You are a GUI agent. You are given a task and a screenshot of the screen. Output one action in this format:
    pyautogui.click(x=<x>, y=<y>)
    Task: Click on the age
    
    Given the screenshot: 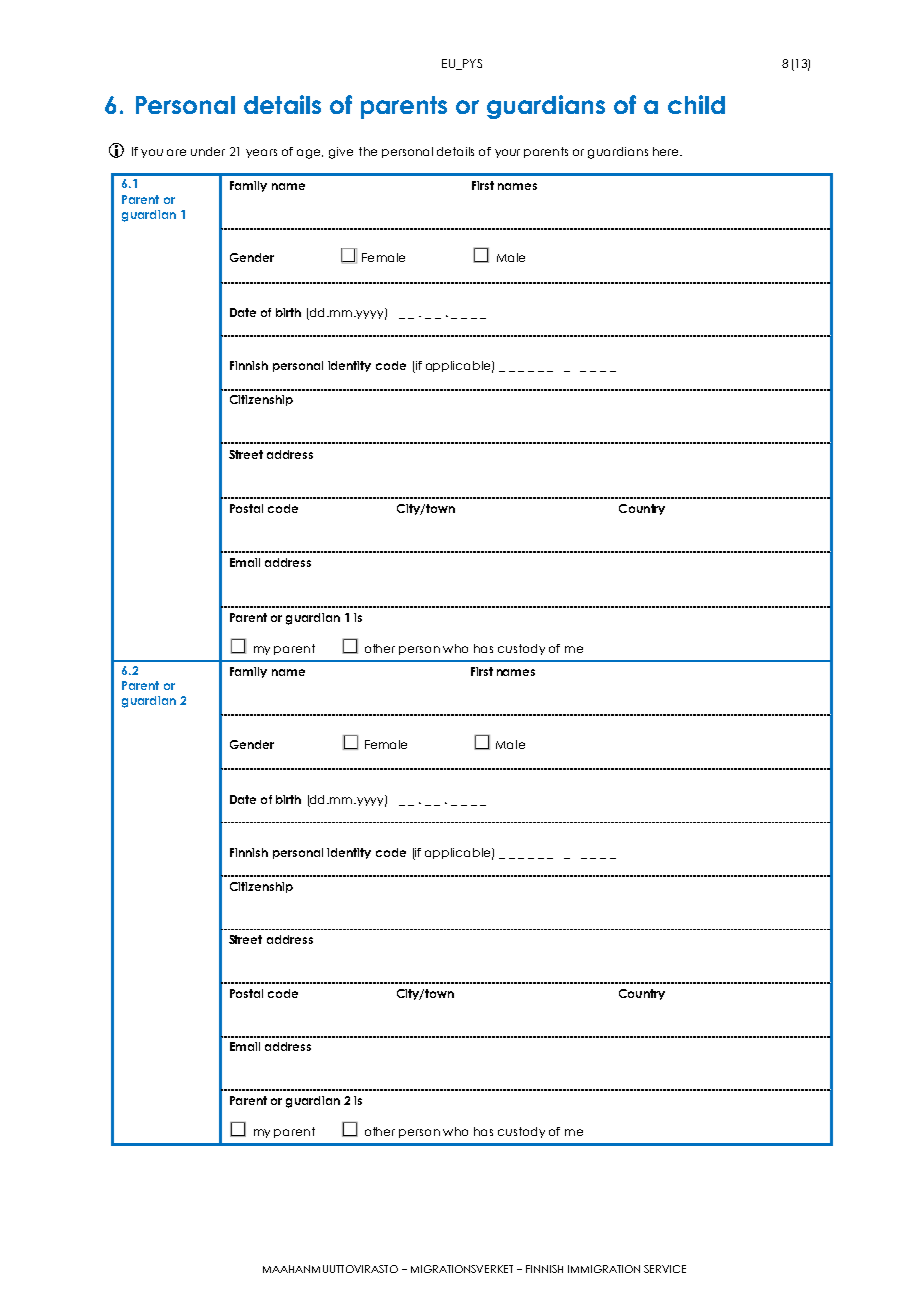 What is the action you would take?
    pyautogui.click(x=310, y=154)
